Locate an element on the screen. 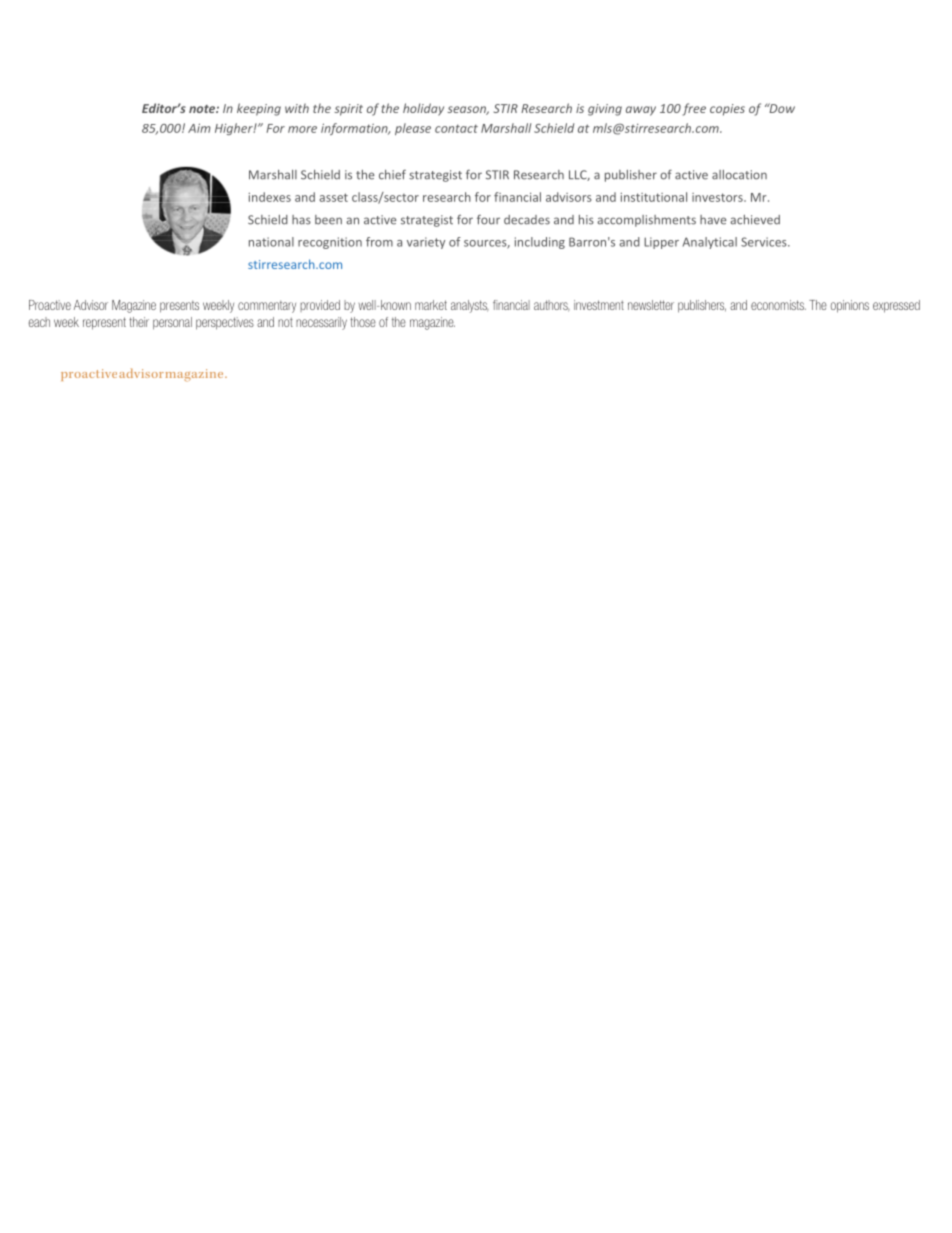  their is located at coordinates (139, 322).
